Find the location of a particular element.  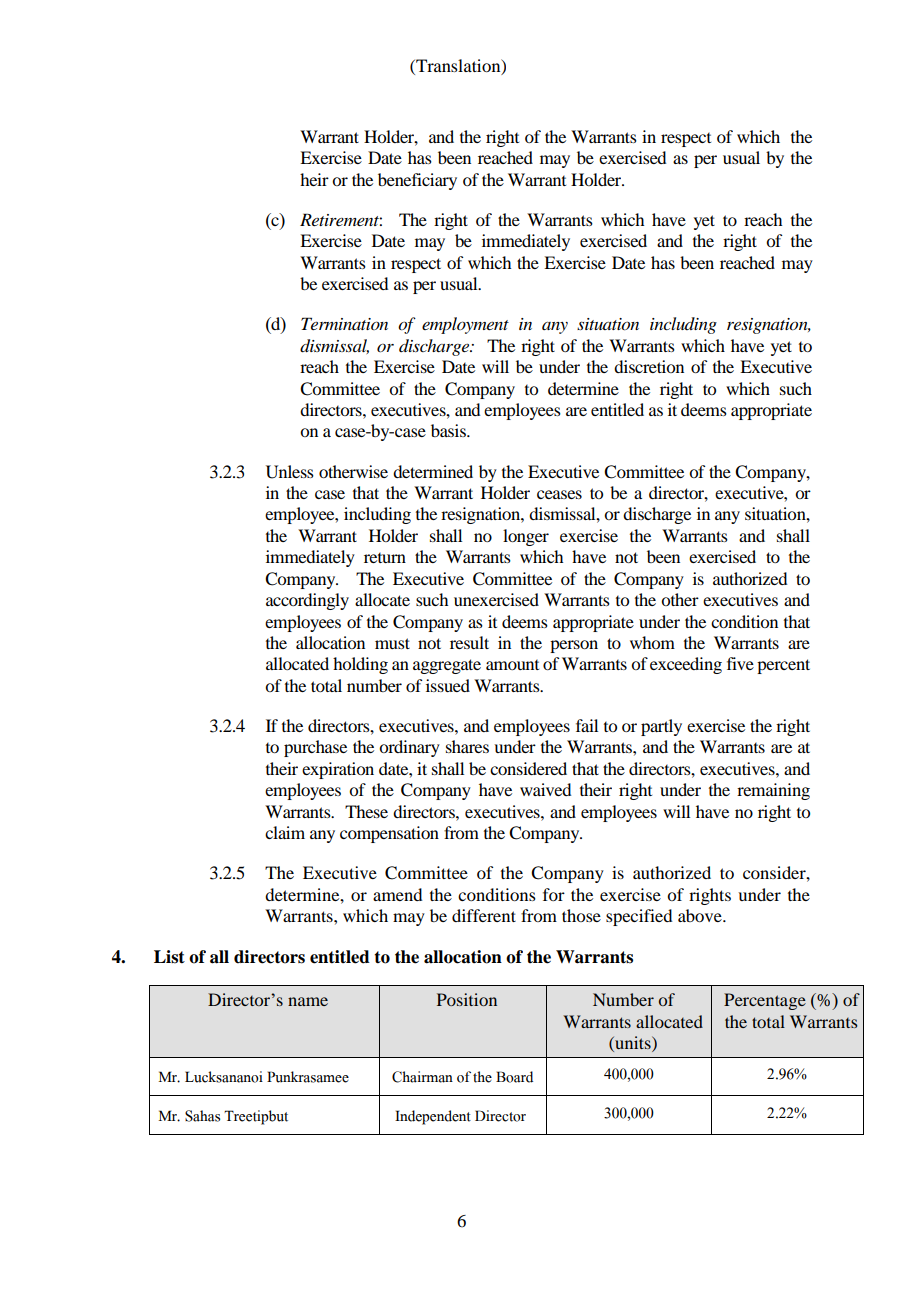

employment is located at coordinates (465, 325).
